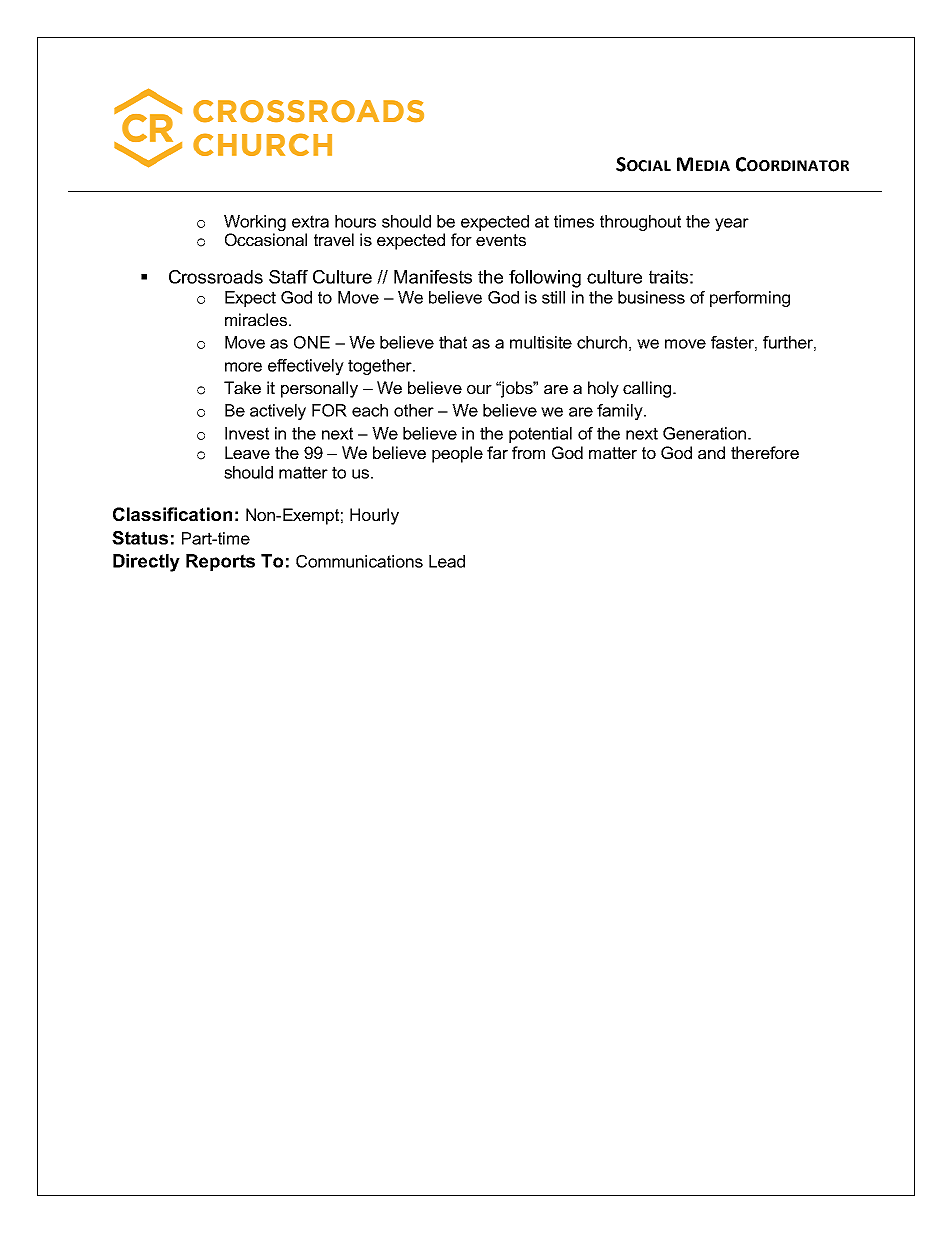 This screenshot has width=952, height=1233. I want to click on Communications, so click(359, 561).
